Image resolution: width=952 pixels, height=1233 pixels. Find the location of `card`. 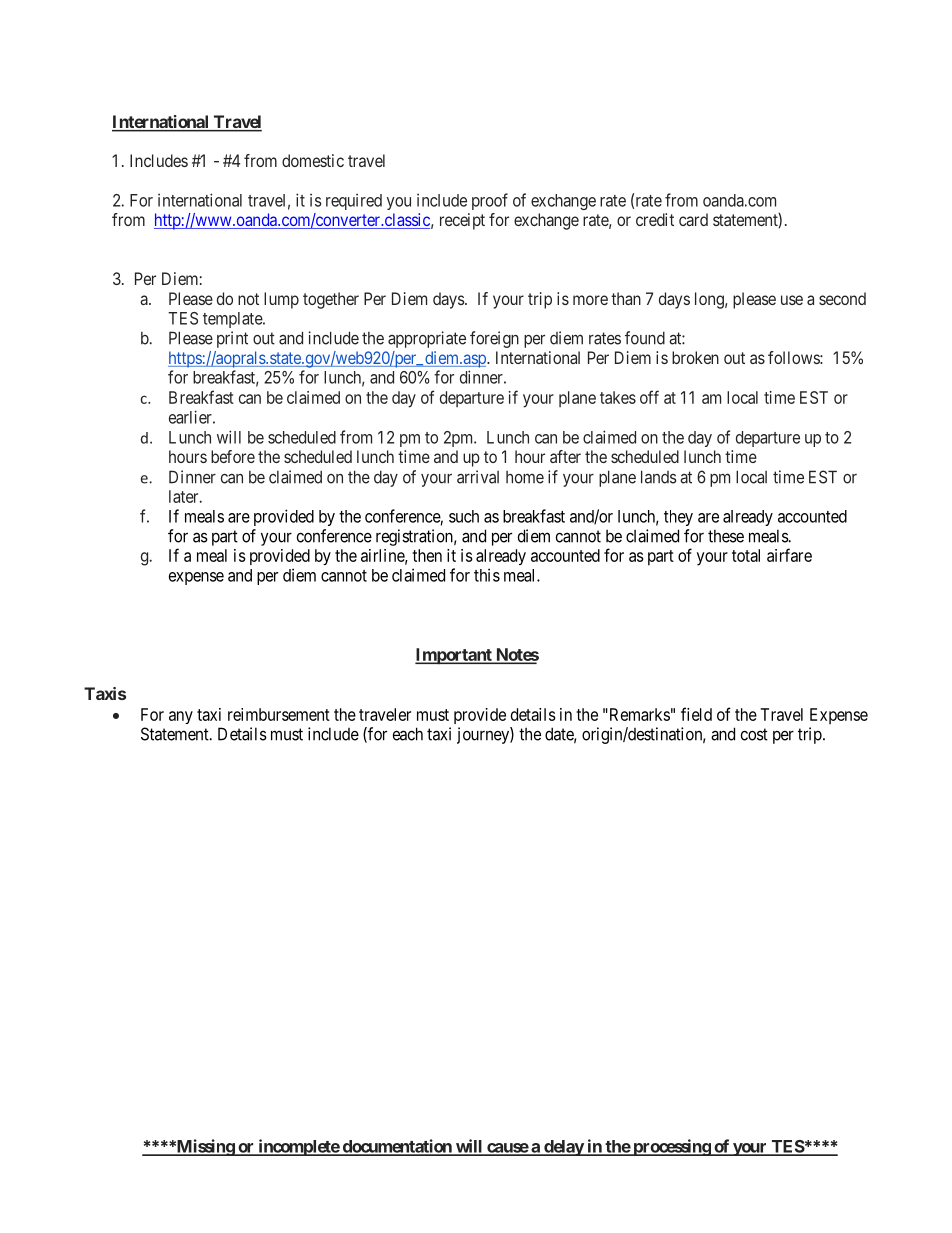

card is located at coordinates (693, 219).
